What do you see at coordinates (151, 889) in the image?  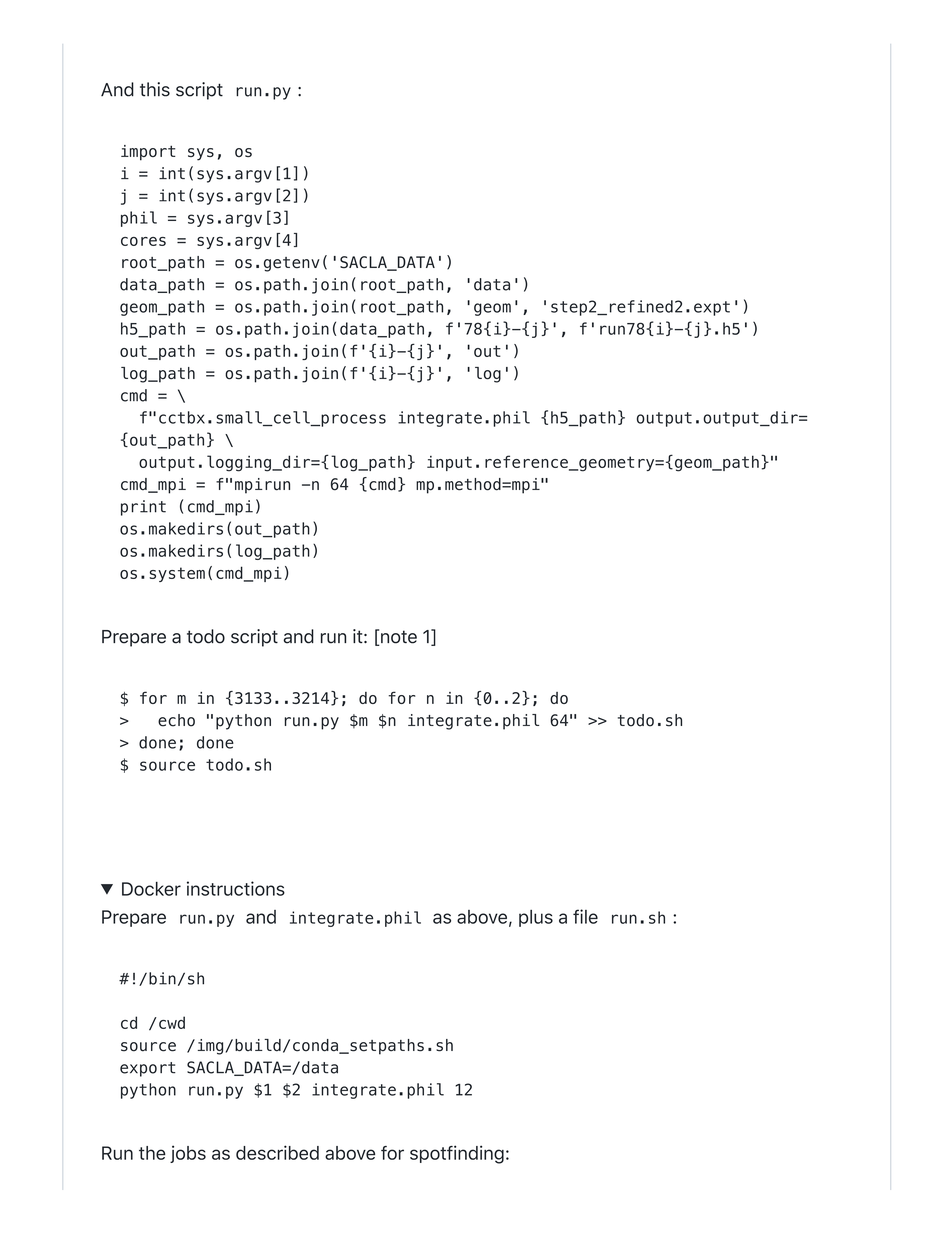 I see `Docker` at bounding box center [151, 889].
